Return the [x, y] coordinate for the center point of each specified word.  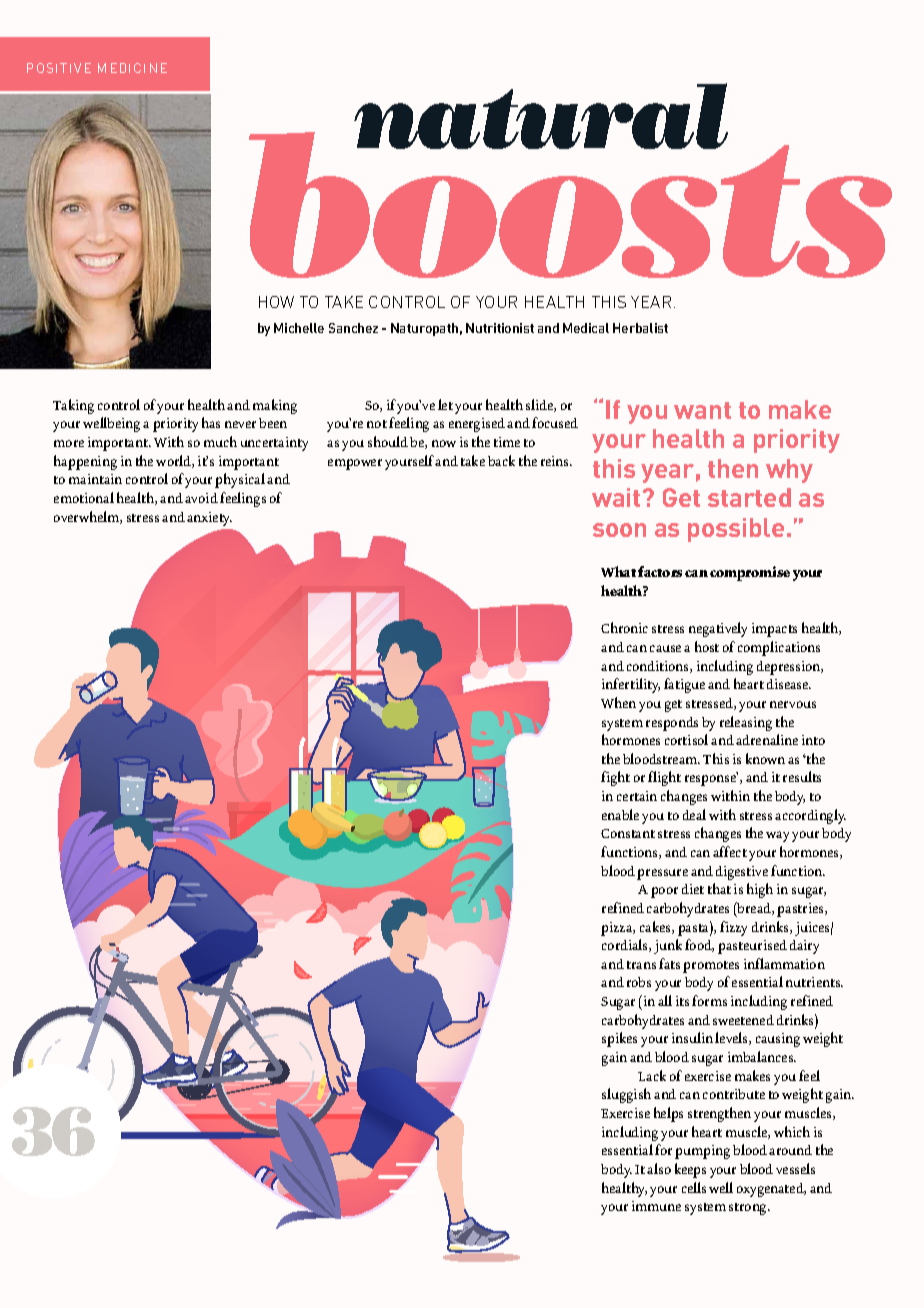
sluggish [626, 1095]
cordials [626, 945]
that [719, 888]
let [445, 404]
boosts [570, 204]
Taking [73, 406]
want [702, 410]
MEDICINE [132, 68]
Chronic [624, 627]
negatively [718, 629]
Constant [628, 833]
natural [541, 116]
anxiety [209, 519]
